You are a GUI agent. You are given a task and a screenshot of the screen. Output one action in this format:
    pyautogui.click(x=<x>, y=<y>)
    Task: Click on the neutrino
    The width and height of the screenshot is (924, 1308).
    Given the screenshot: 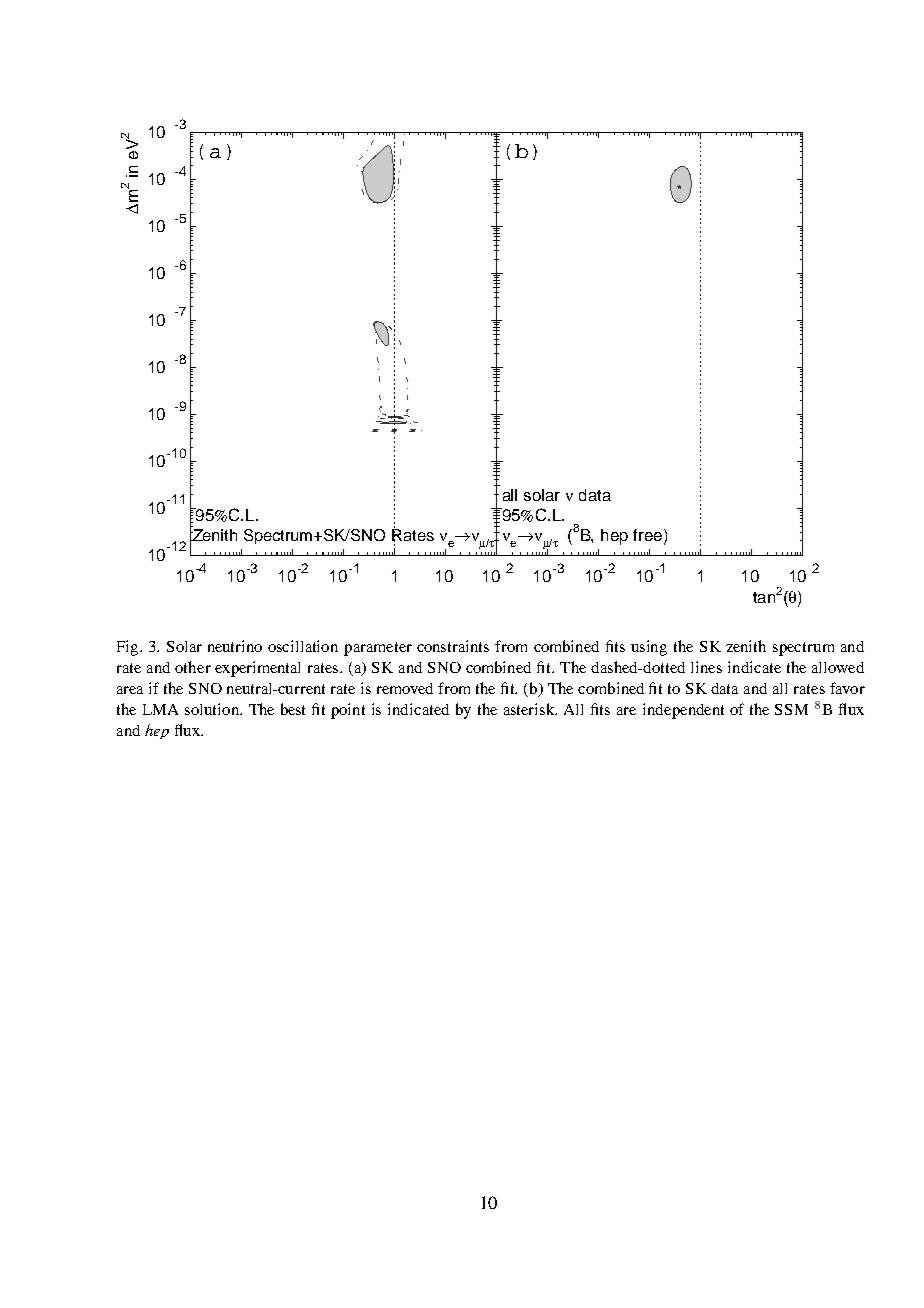 What is the action you would take?
    pyautogui.click(x=235, y=646)
